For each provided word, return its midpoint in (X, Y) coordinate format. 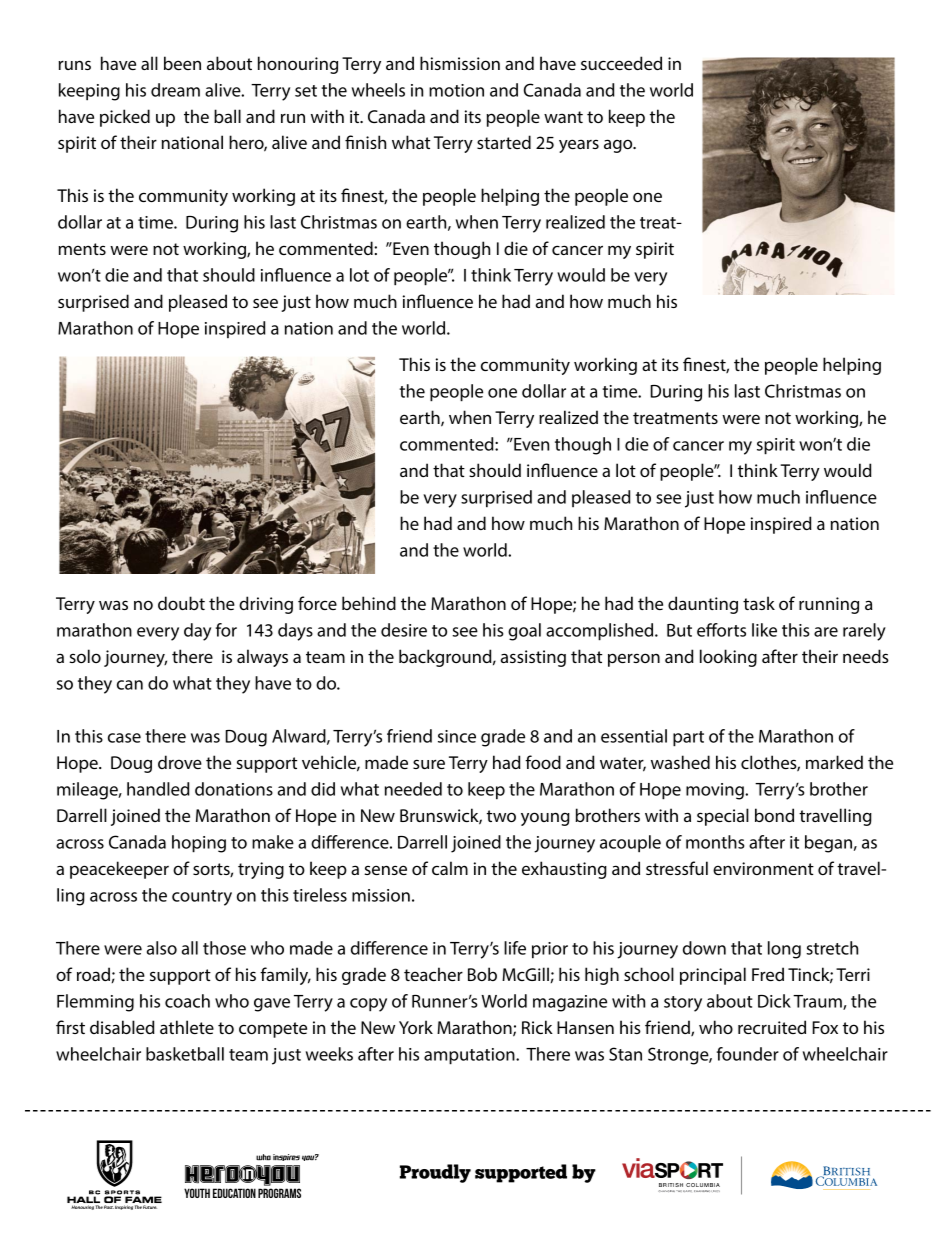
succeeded (621, 63)
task (759, 603)
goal (524, 632)
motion (456, 90)
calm (450, 868)
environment (763, 868)
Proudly (435, 1173)
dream (175, 90)
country (202, 898)
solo (85, 656)
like (764, 630)
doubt (181, 603)
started (504, 142)
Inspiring (124, 1207)
